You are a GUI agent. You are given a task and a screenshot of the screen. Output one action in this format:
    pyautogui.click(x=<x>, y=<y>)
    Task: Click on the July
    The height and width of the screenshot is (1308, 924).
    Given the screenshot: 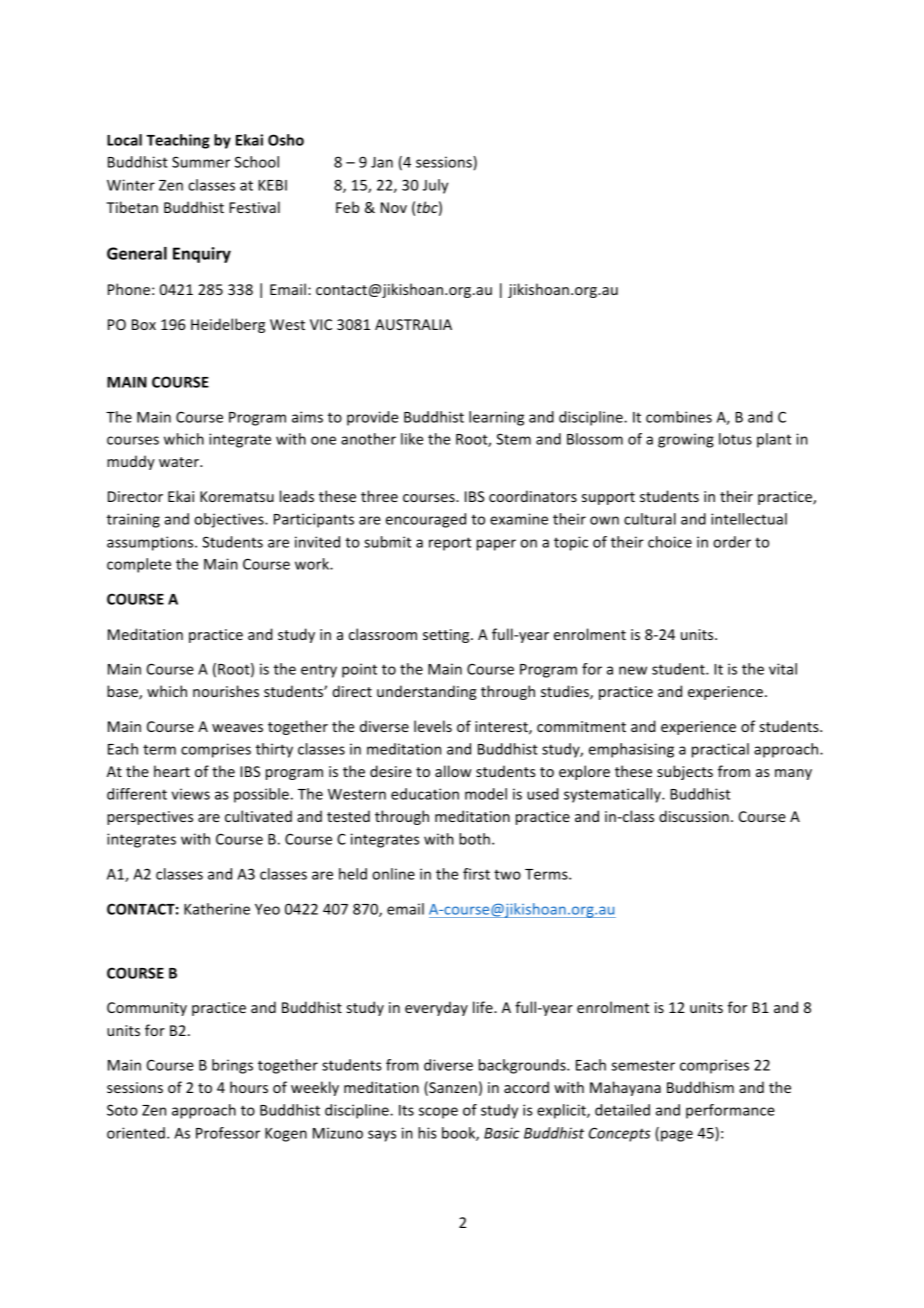 What is the action you would take?
    pyautogui.click(x=435, y=186)
